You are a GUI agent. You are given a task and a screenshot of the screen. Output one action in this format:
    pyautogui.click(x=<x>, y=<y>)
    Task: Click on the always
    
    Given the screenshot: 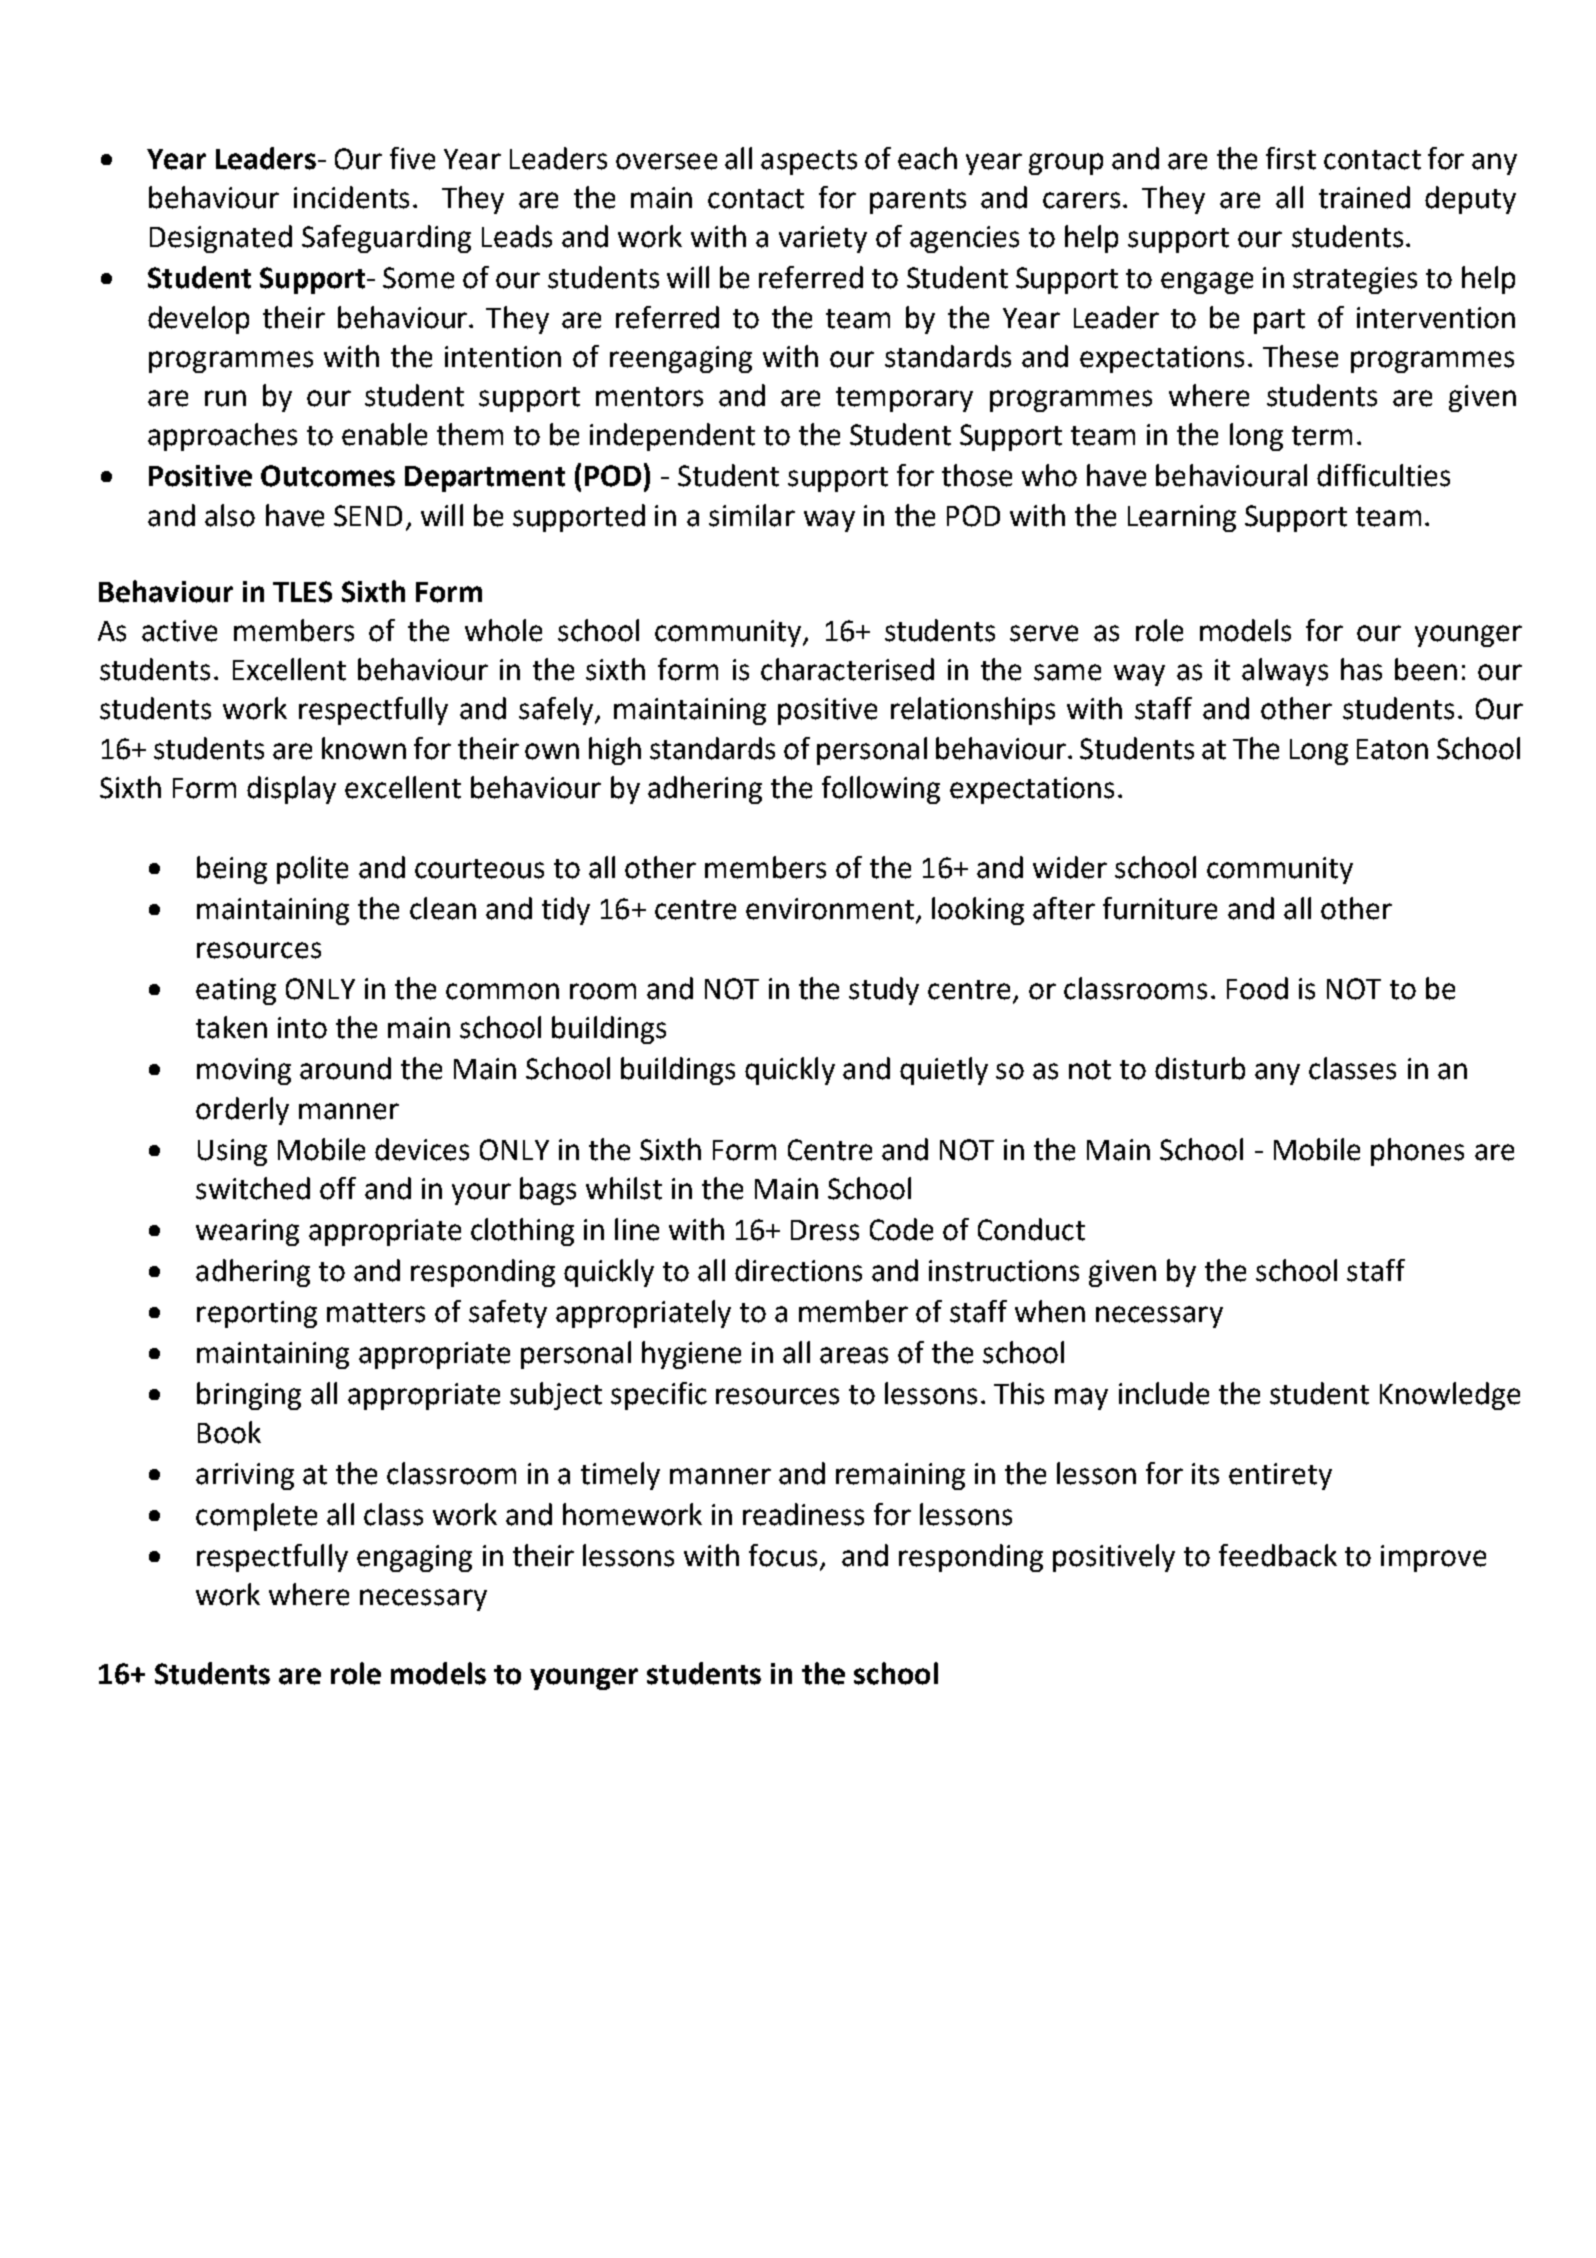 What is the action you would take?
    pyautogui.click(x=1285, y=672)
